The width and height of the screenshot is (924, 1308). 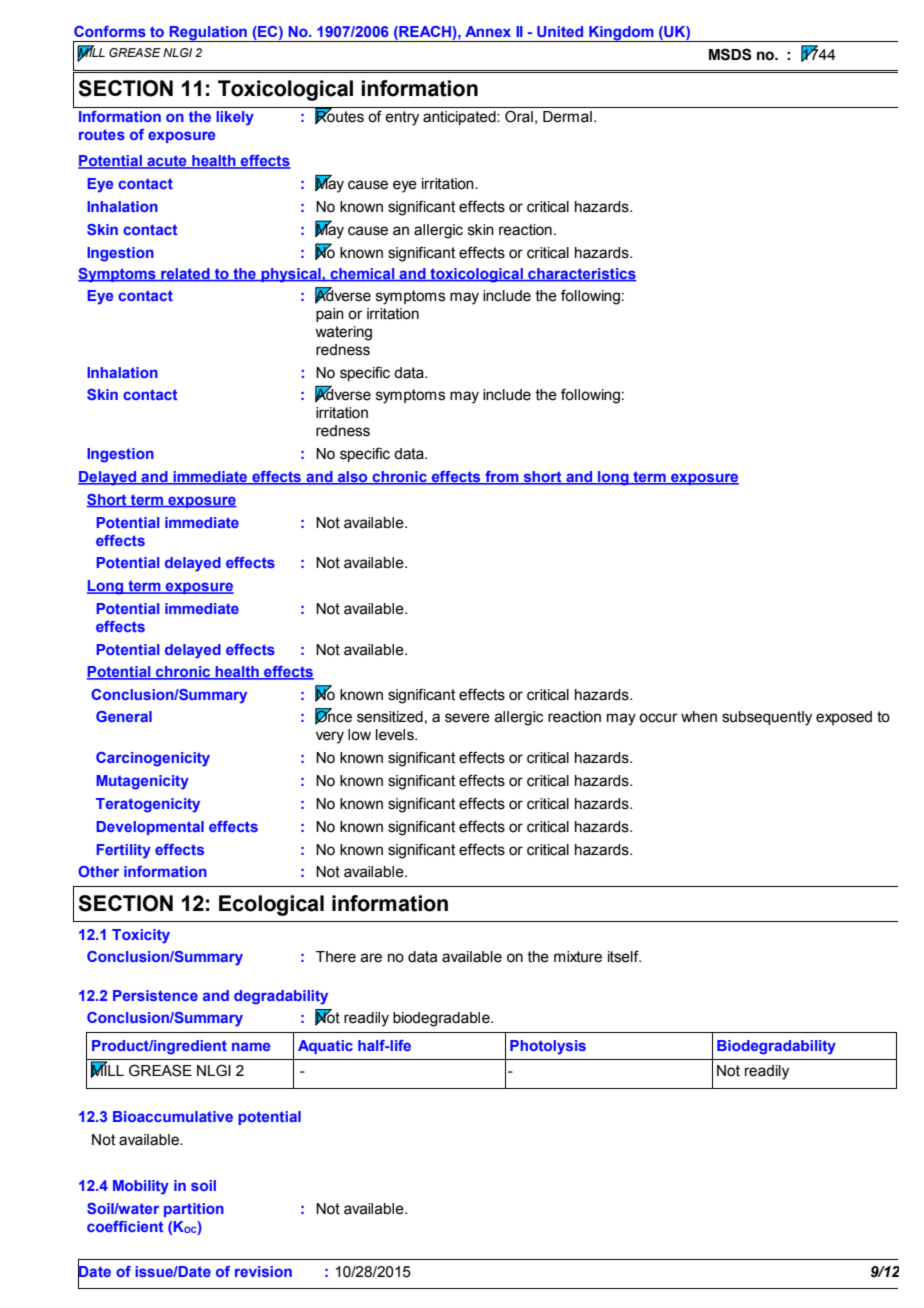 What do you see at coordinates (624, 956) in the screenshot?
I see `itself` at bounding box center [624, 956].
